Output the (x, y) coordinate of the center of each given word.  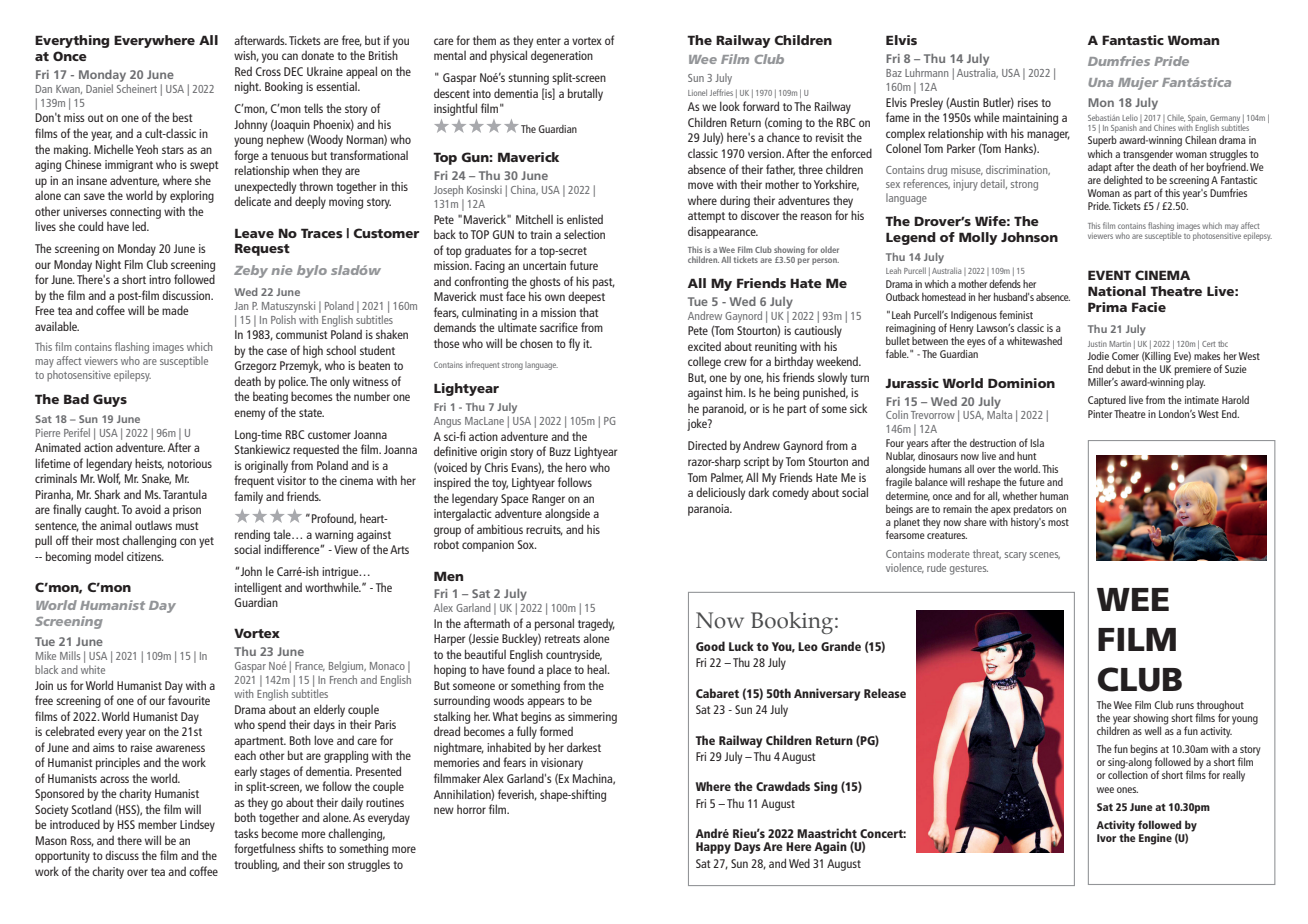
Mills (70, 655)
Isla (1037, 443)
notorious (190, 463)
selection (584, 234)
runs (1185, 706)
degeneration (562, 56)
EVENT (1109, 275)
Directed (707, 445)
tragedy (596, 624)
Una (1101, 82)
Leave (254, 233)
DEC (293, 71)
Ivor (1106, 838)
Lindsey (197, 825)
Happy (713, 848)
